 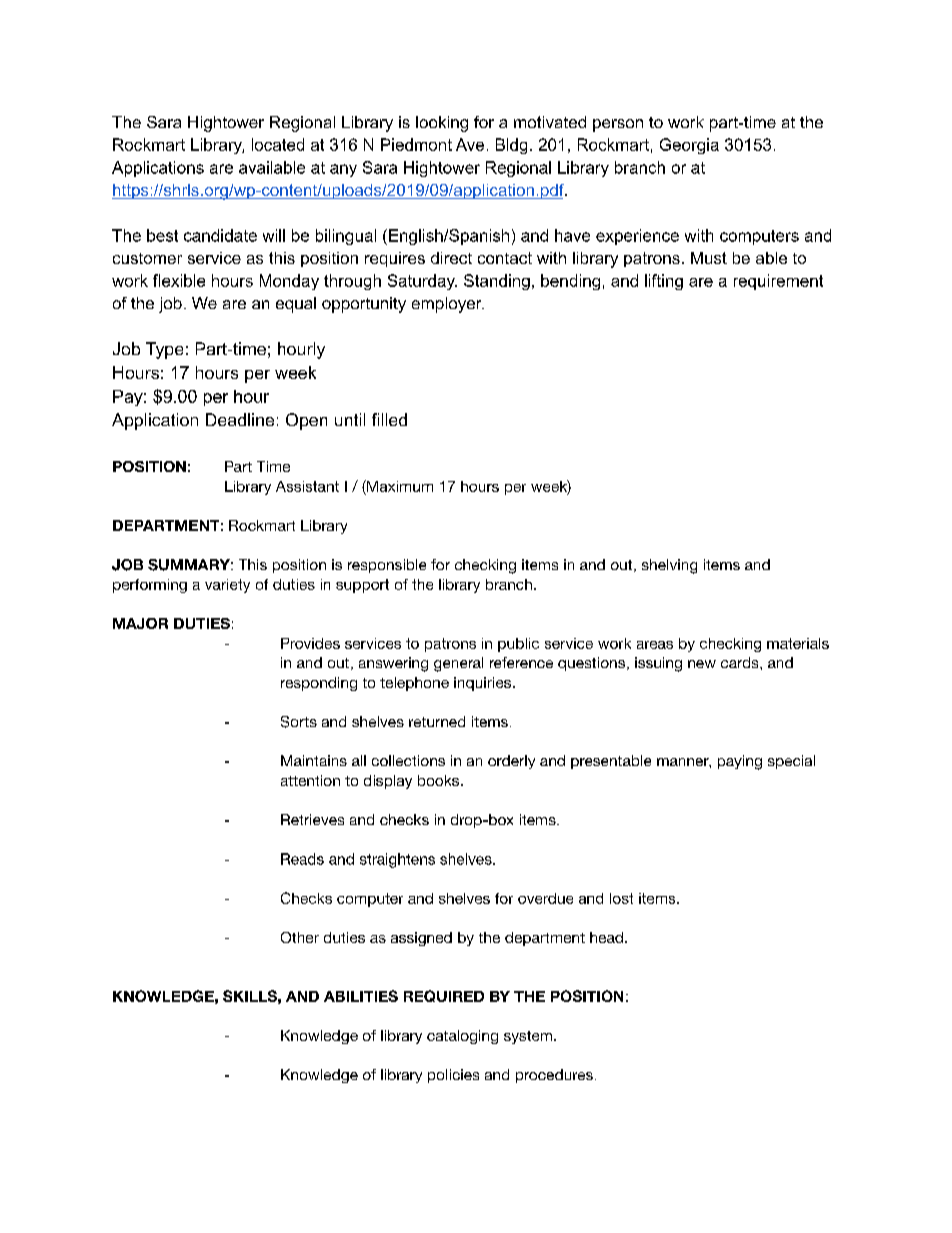 I want to click on Georgia, so click(x=689, y=146).
